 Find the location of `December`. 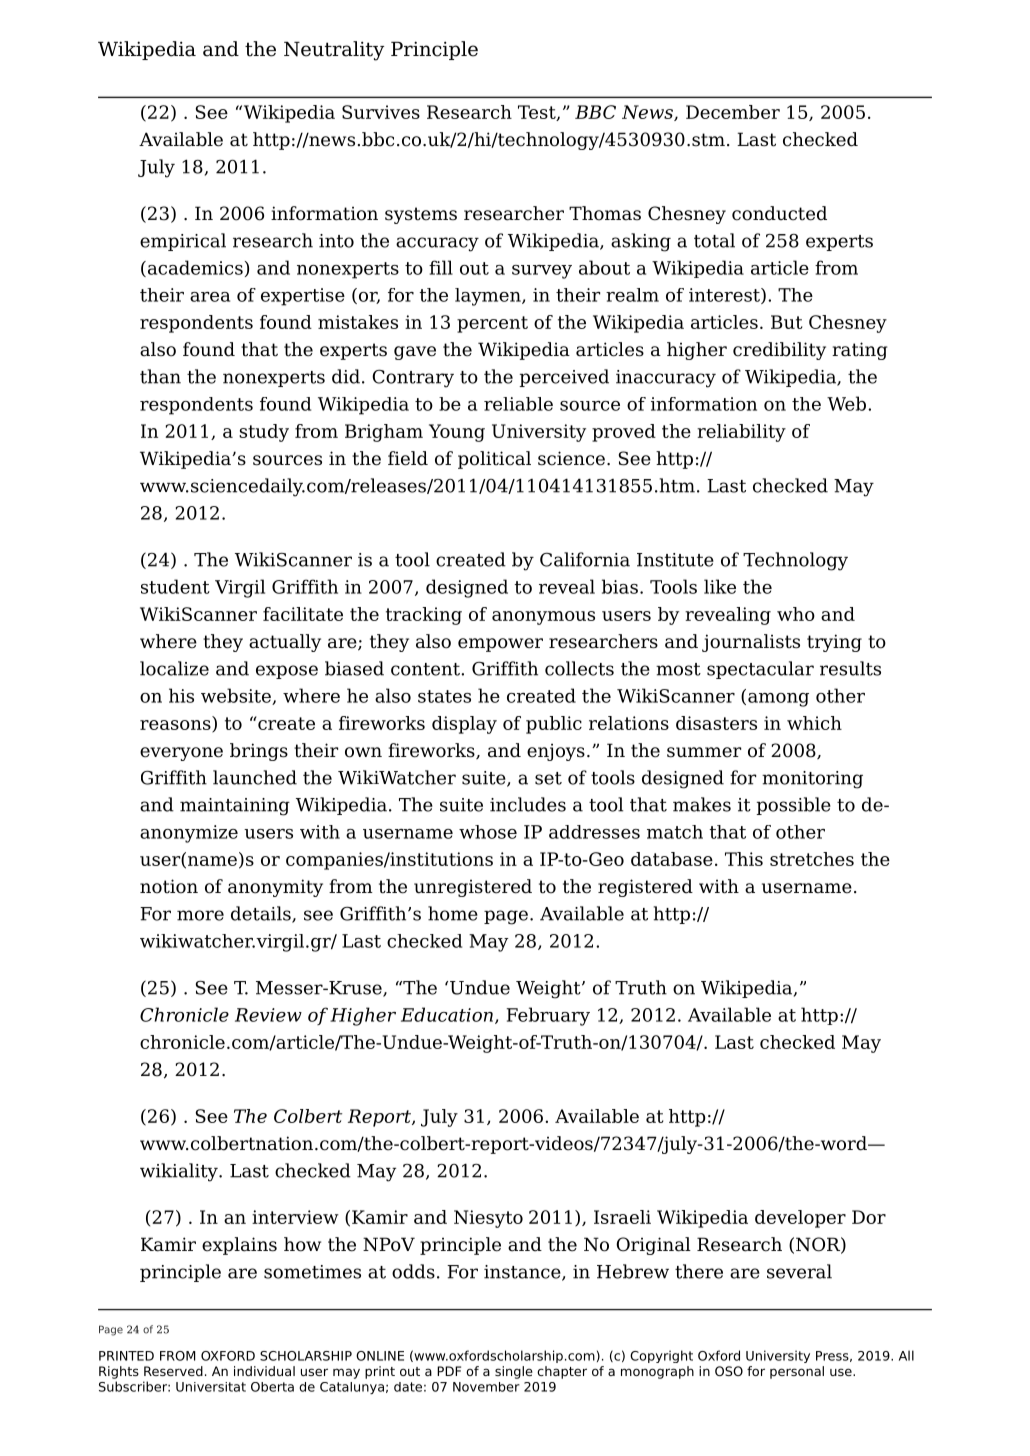

December is located at coordinates (733, 112).
